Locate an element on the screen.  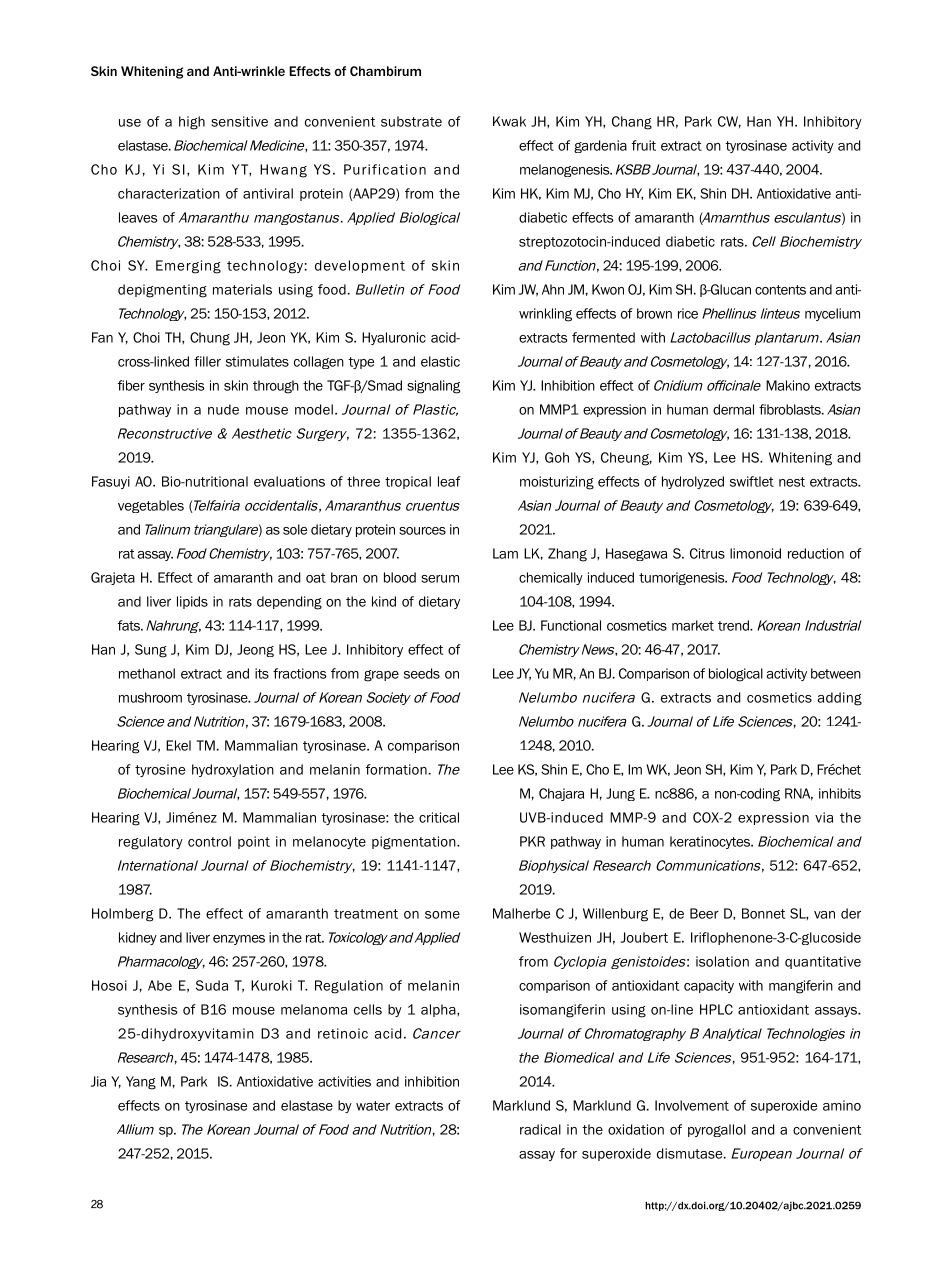
Lam is located at coordinates (505, 553).
